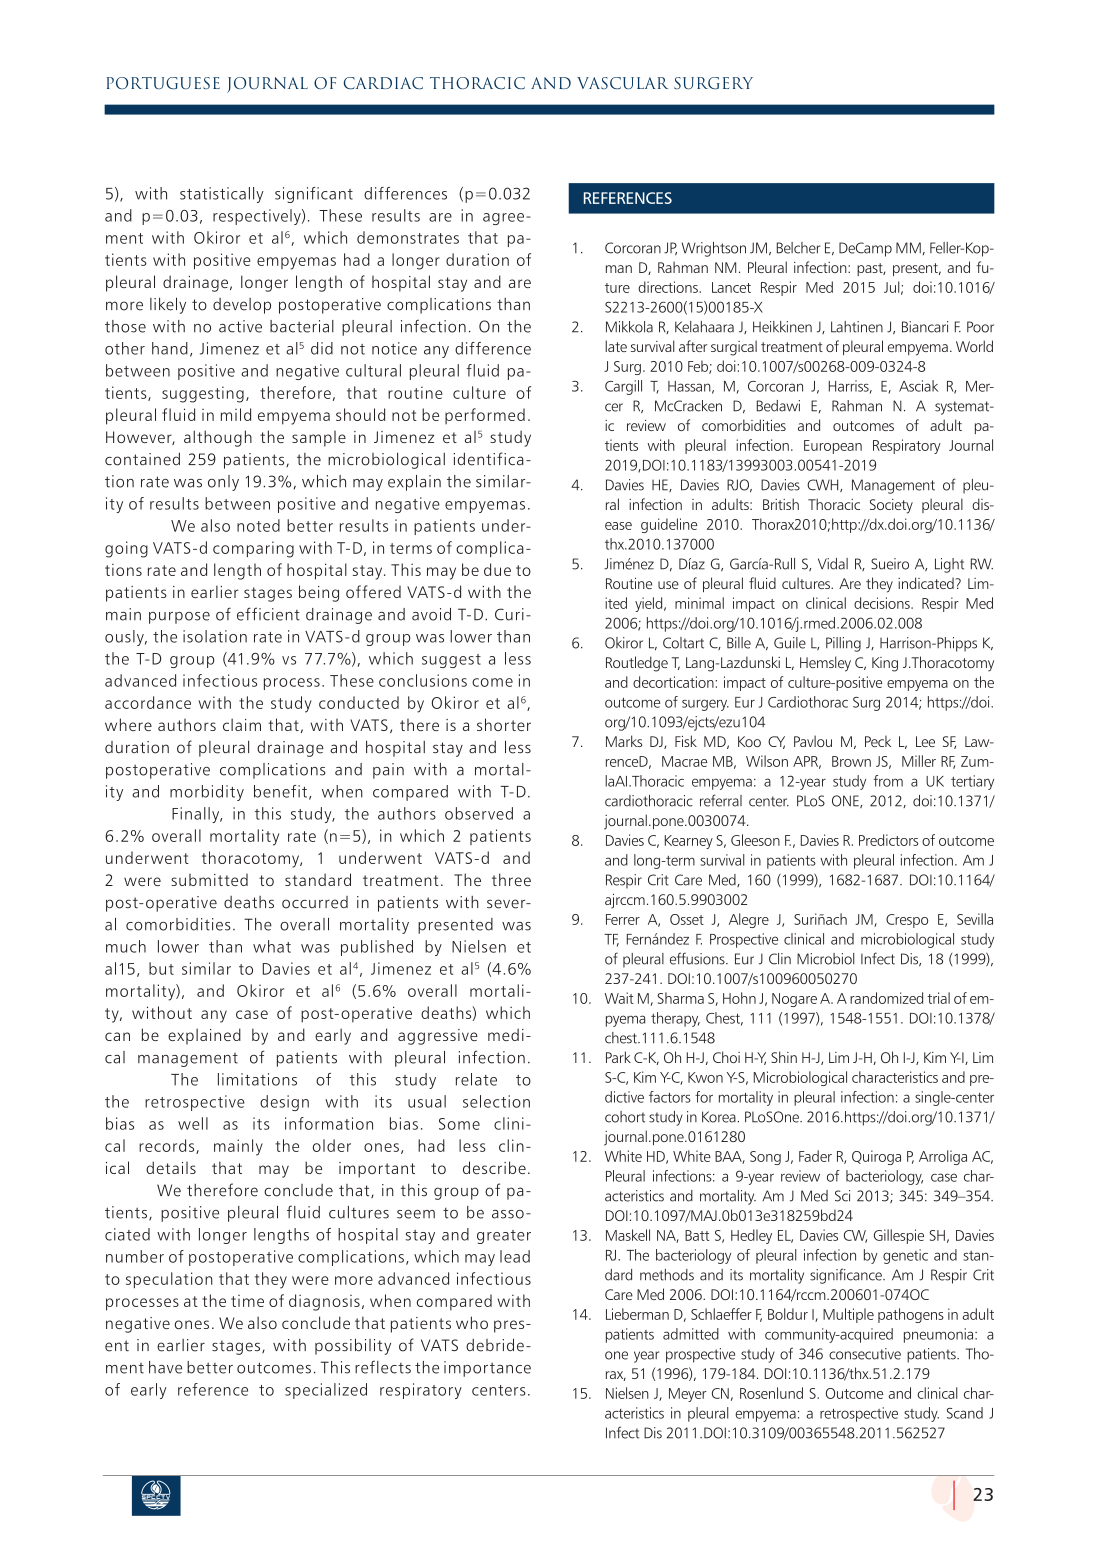 The width and height of the screenshot is (1099, 1554). I want to click on Belcher, so click(798, 248).
